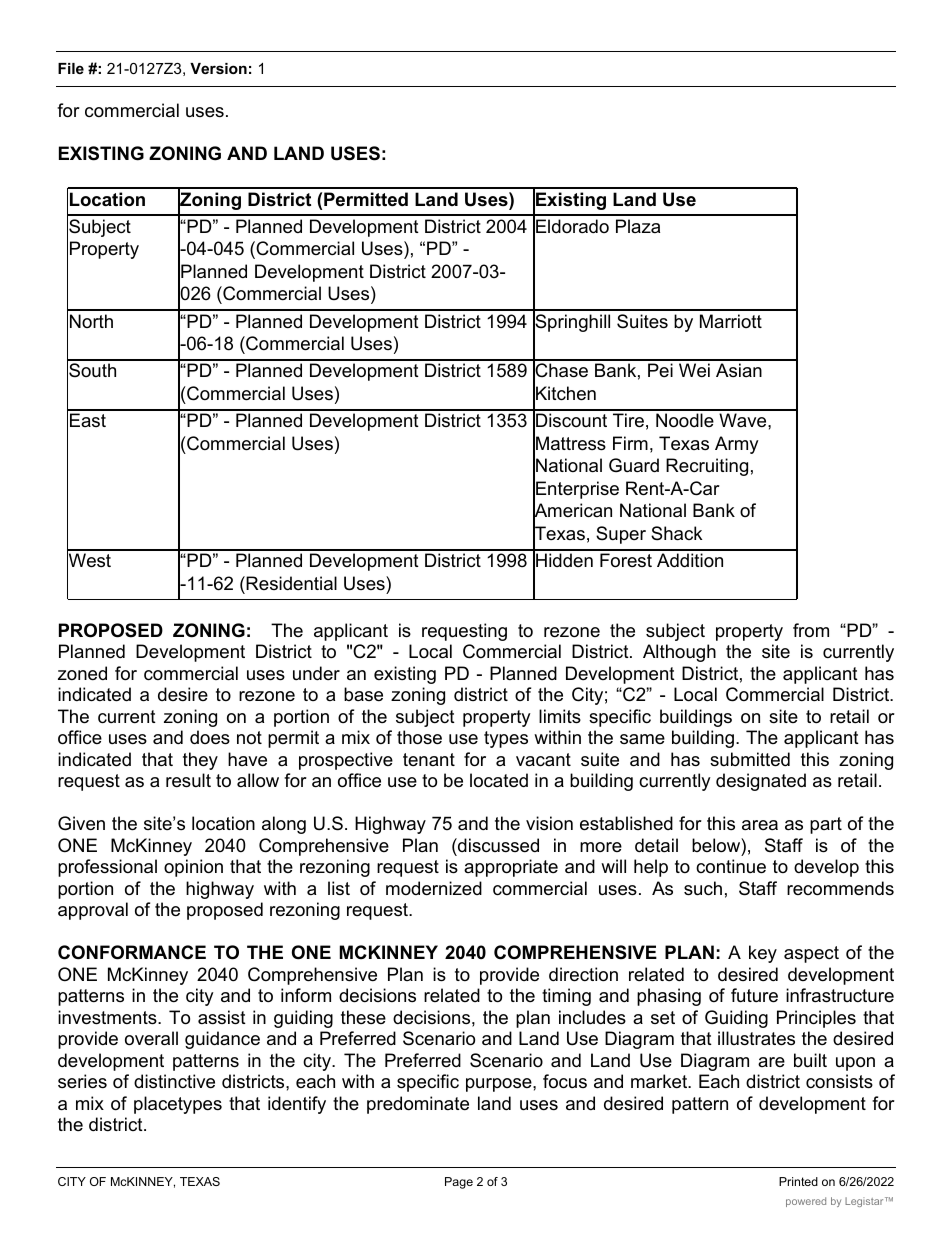 The image size is (952, 1233). I want to click on American, so click(572, 511).
